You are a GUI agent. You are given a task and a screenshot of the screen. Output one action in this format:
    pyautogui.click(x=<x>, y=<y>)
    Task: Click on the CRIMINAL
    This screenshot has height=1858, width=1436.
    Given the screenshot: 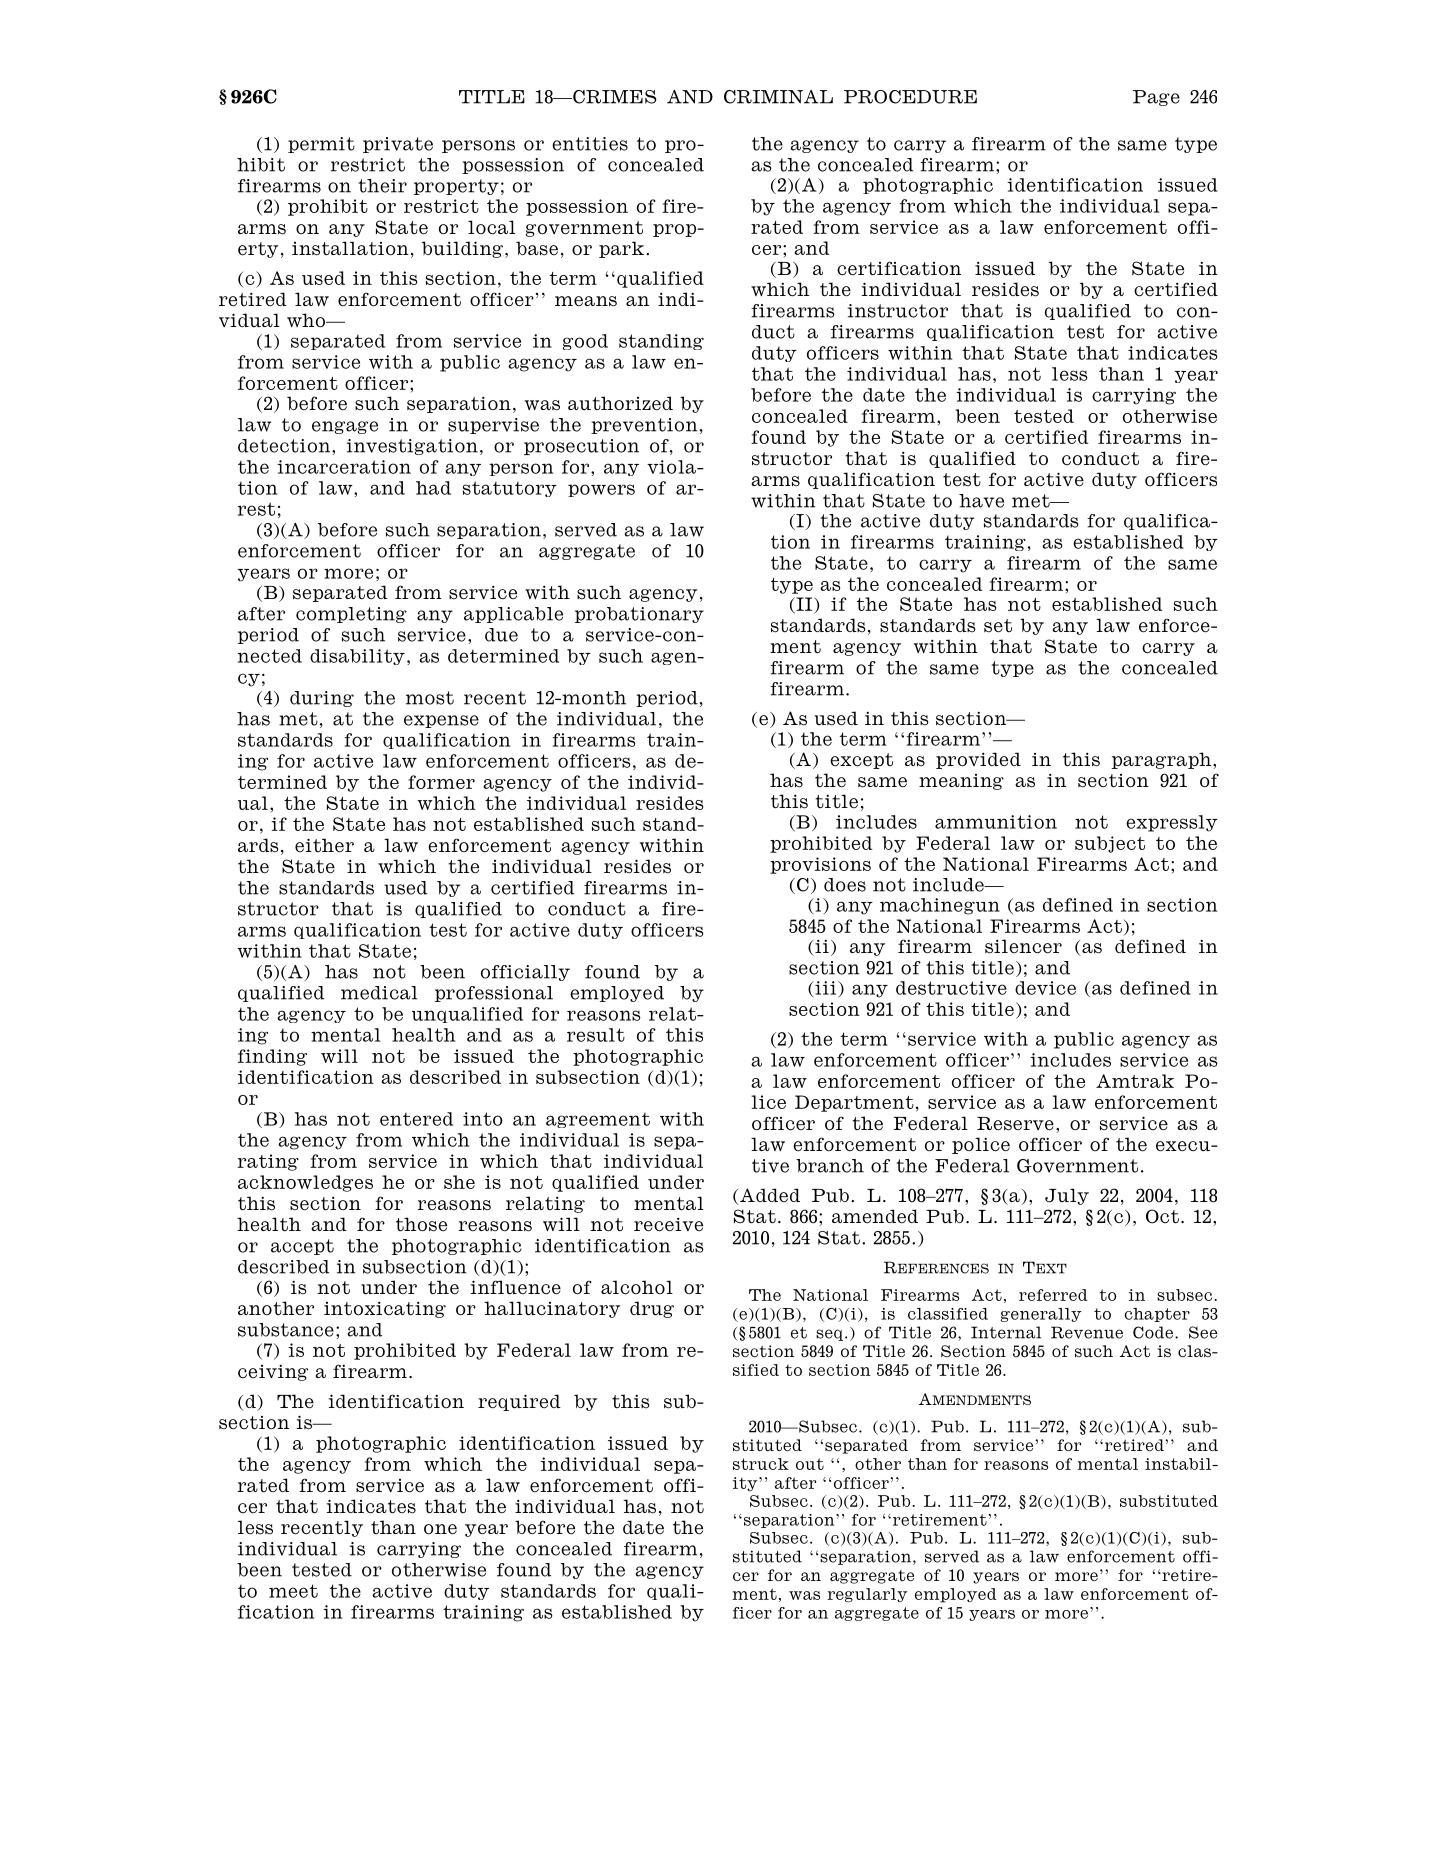 What is the action you would take?
    pyautogui.click(x=778, y=97)
